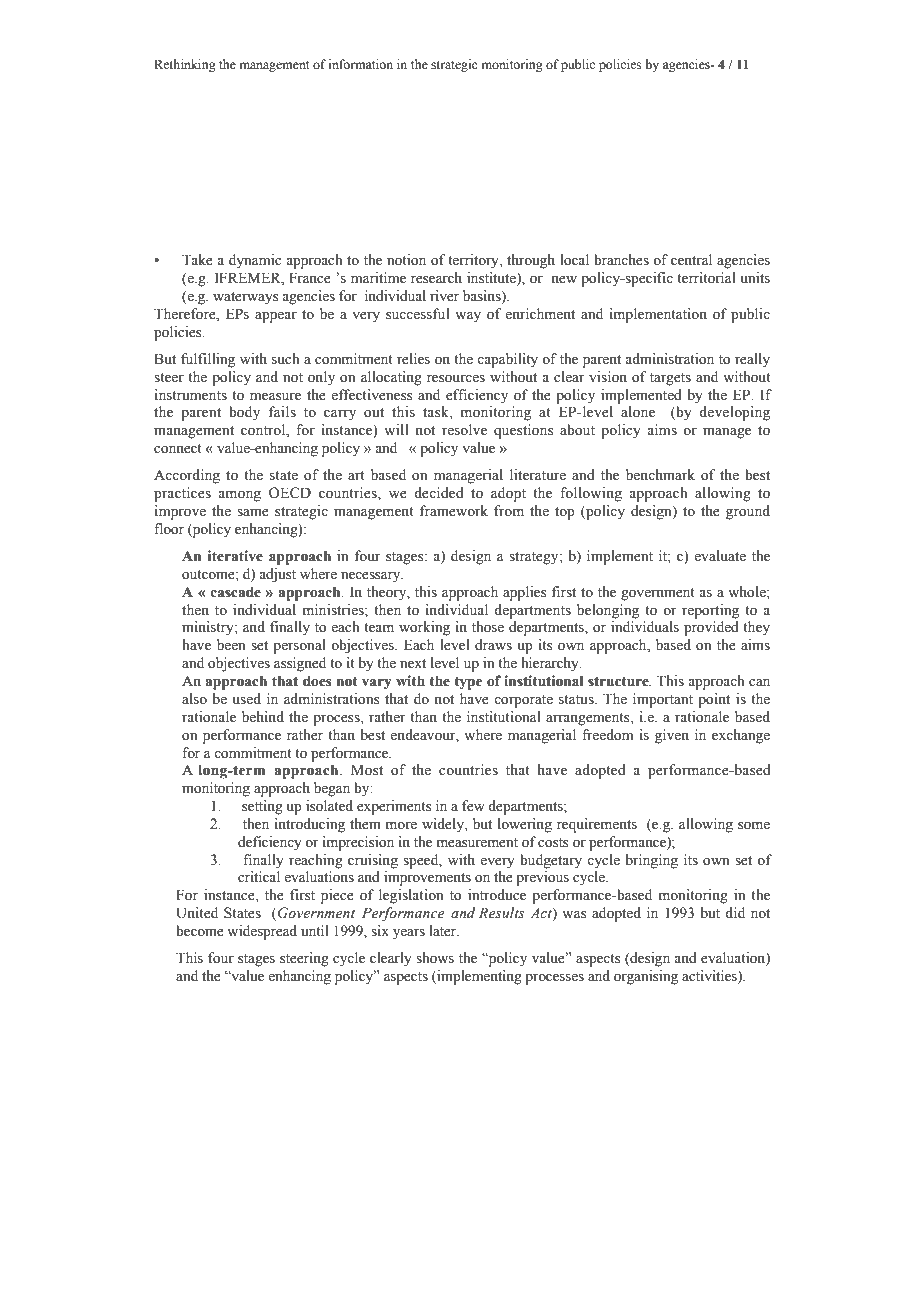  What do you see at coordinates (706, 278) in the image?
I see `territorial` at bounding box center [706, 278].
